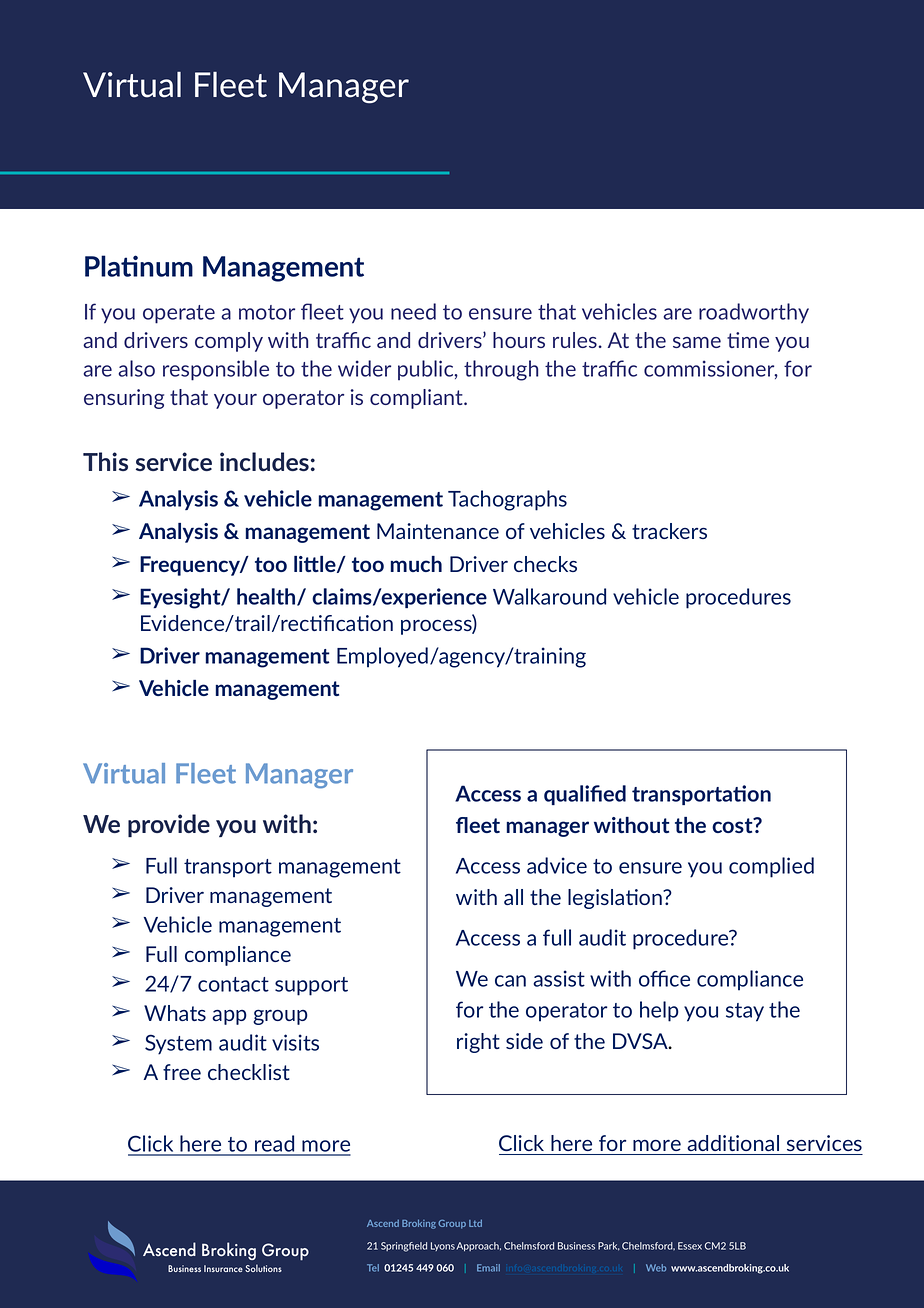 The width and height of the screenshot is (924, 1308). I want to click on provide, so click(169, 825).
